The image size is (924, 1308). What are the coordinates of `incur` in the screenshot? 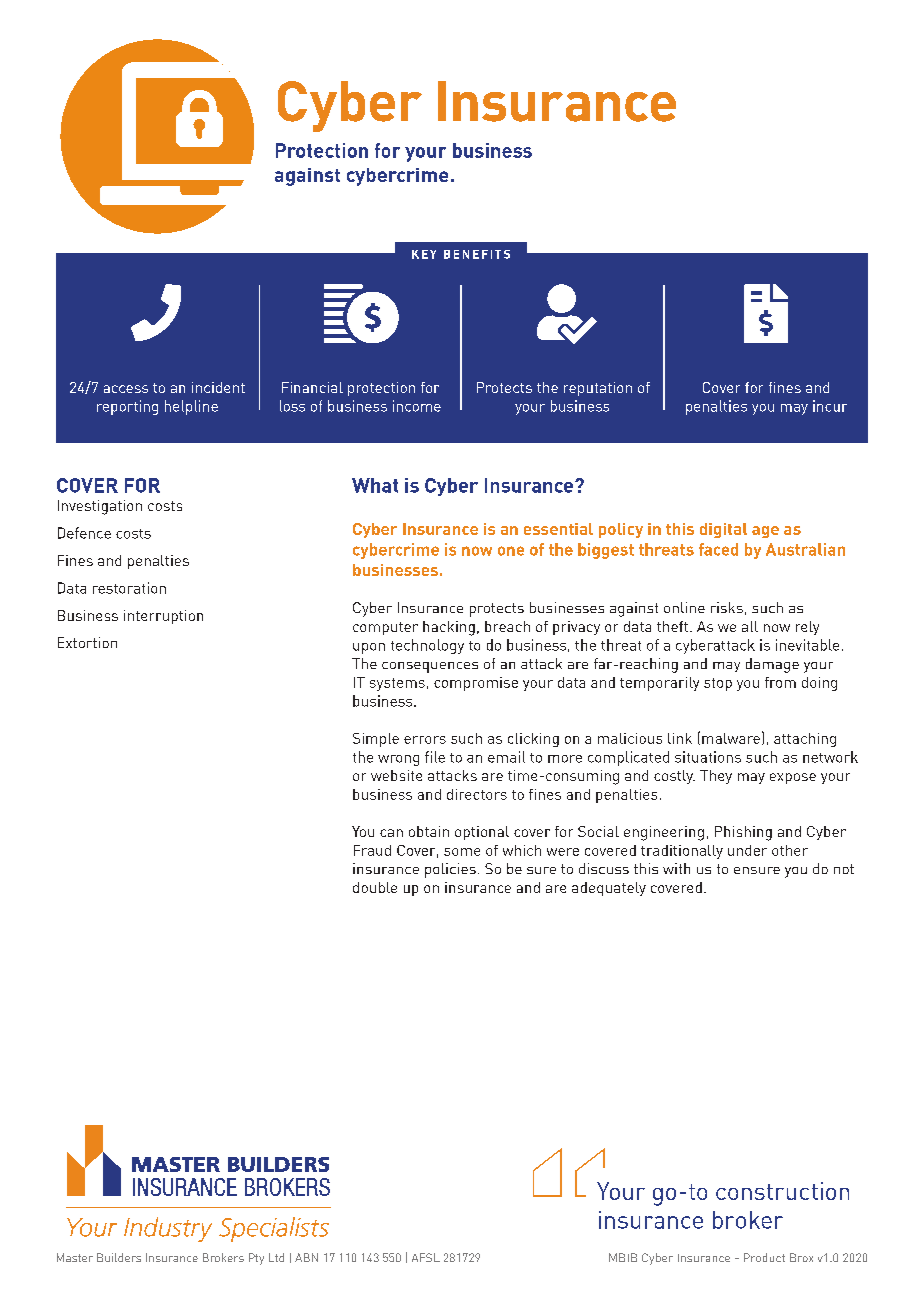 It's located at (830, 406).
